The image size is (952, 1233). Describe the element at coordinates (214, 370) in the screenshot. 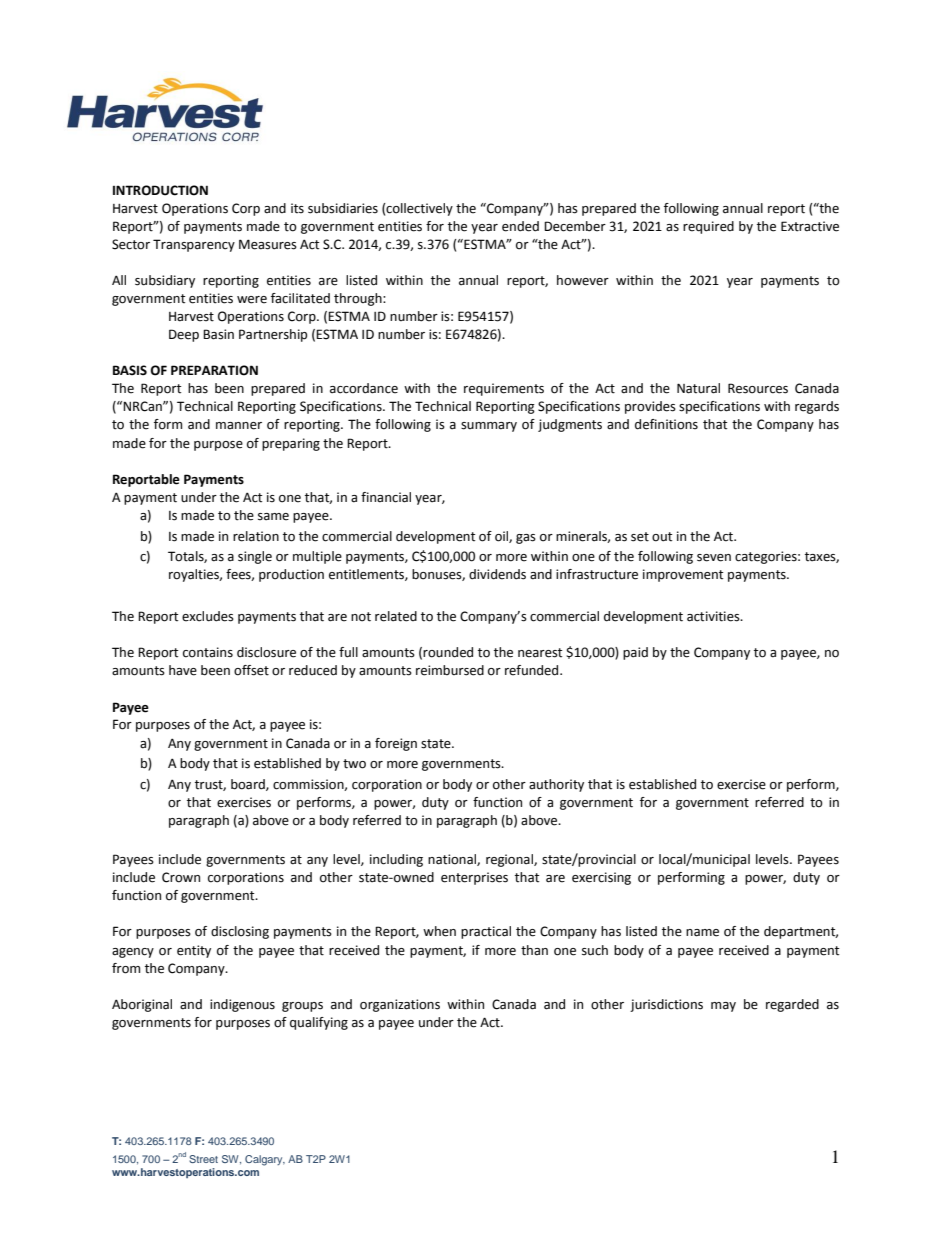

I see `PREPARATION` at that location.
